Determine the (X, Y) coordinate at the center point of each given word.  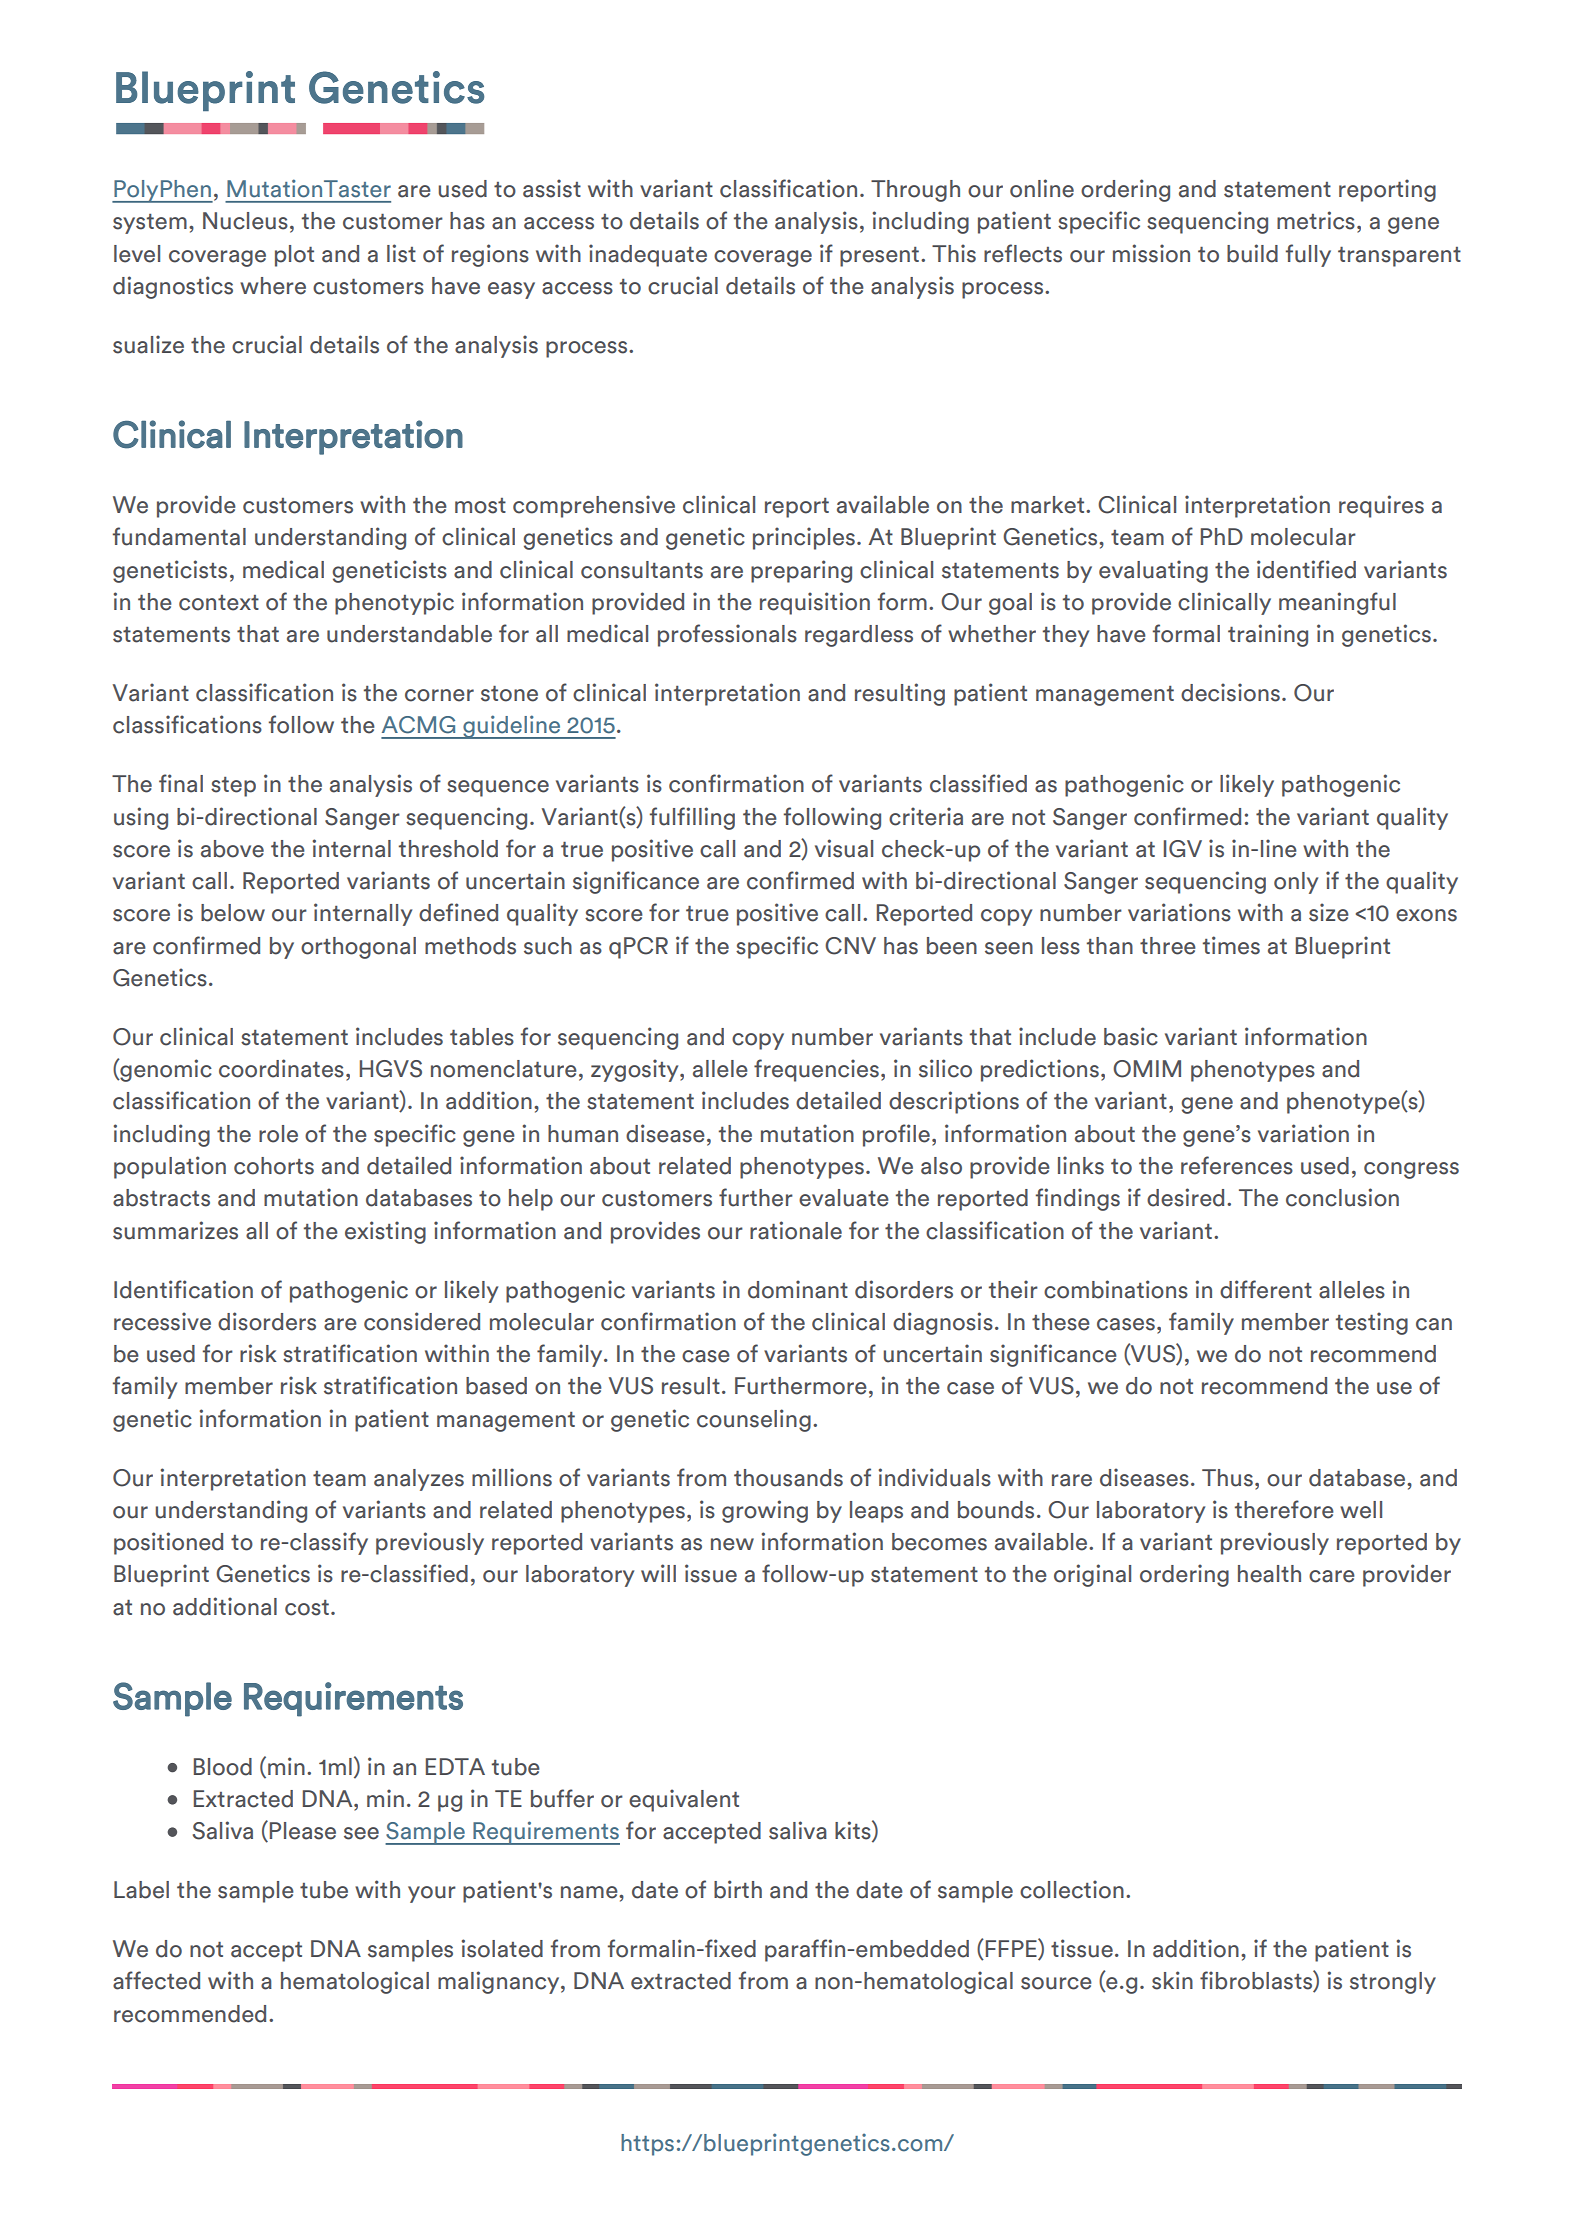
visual (844, 848)
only (1296, 883)
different (1266, 1289)
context (219, 603)
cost (307, 1608)
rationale (796, 1230)
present (879, 257)
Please (303, 1831)
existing (385, 1232)
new (732, 1544)
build (1252, 253)
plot (294, 256)
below (233, 913)
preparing (801, 571)
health (1269, 1574)
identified (1306, 569)
